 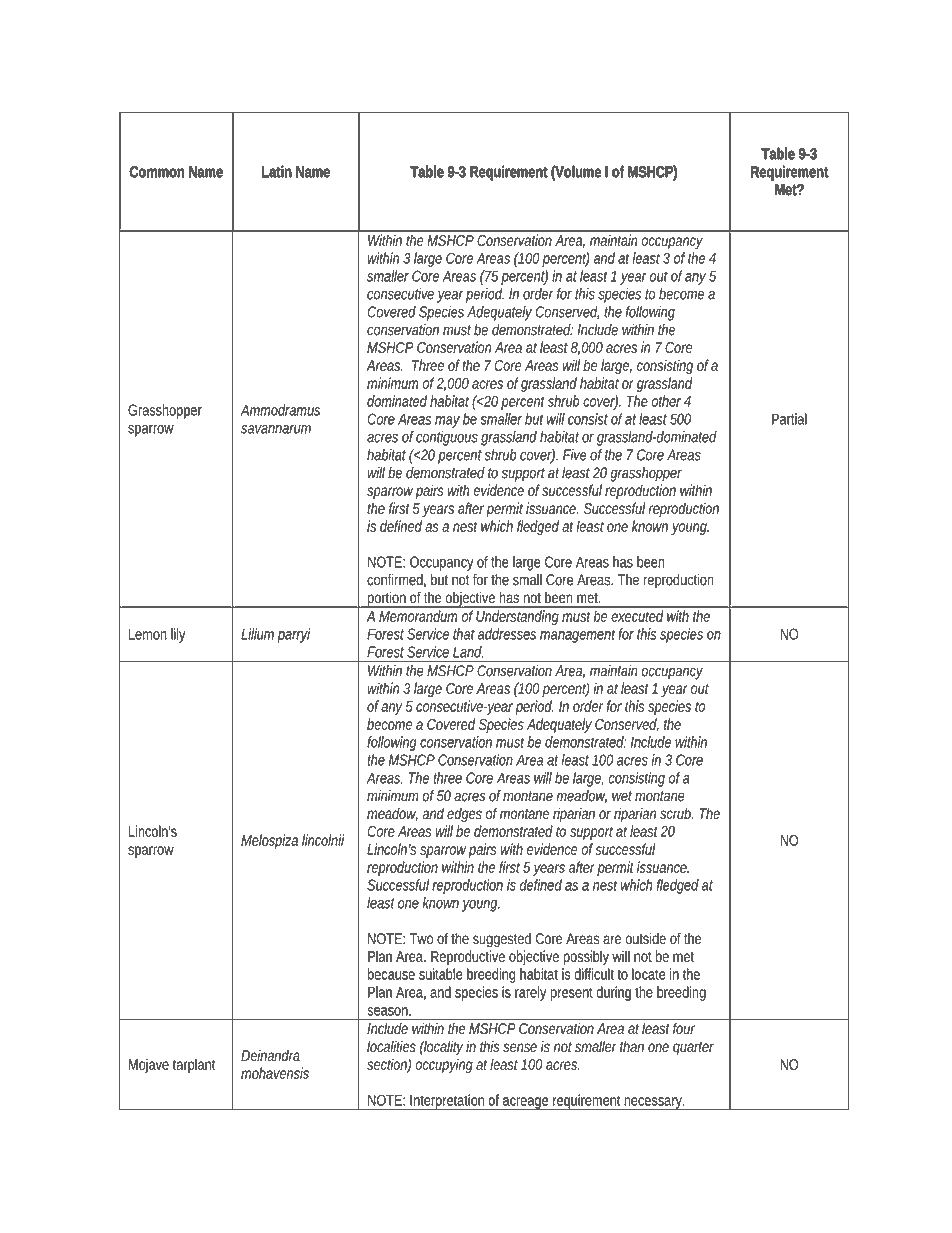 What do you see at coordinates (666, 401) in the screenshot?
I see `other` at bounding box center [666, 401].
